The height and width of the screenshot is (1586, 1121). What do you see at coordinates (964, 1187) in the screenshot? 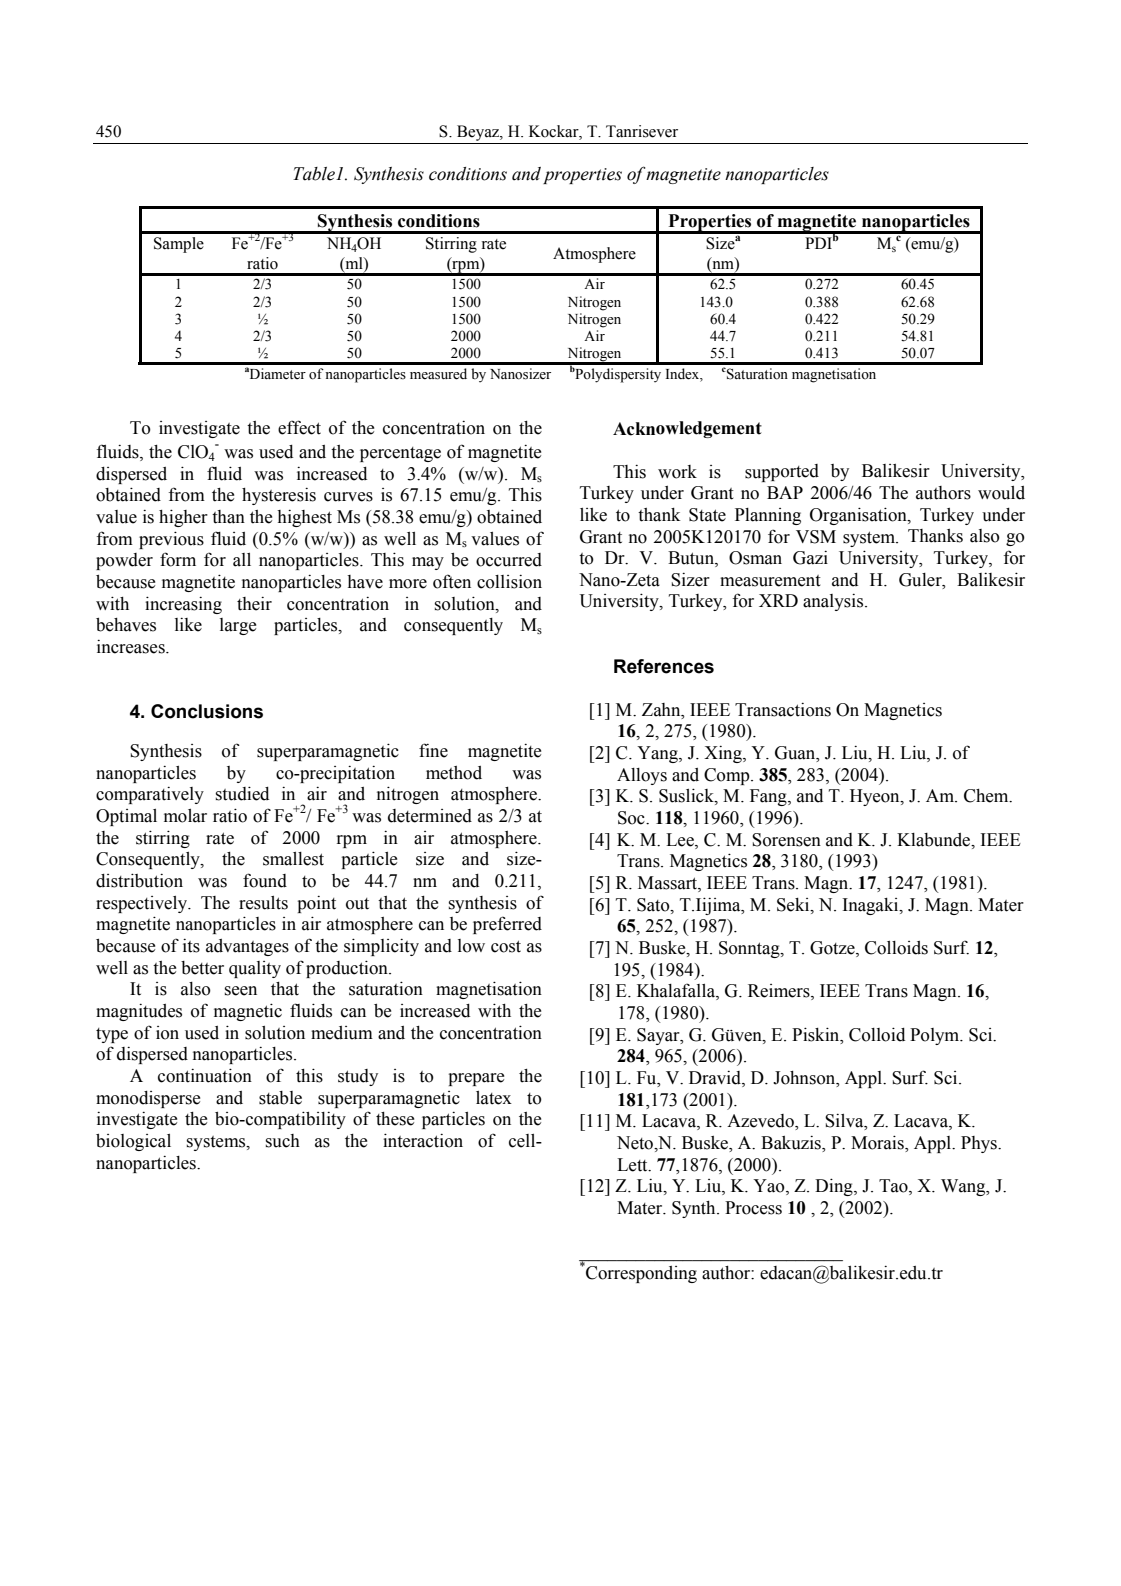
I see `Wang` at bounding box center [964, 1187].
